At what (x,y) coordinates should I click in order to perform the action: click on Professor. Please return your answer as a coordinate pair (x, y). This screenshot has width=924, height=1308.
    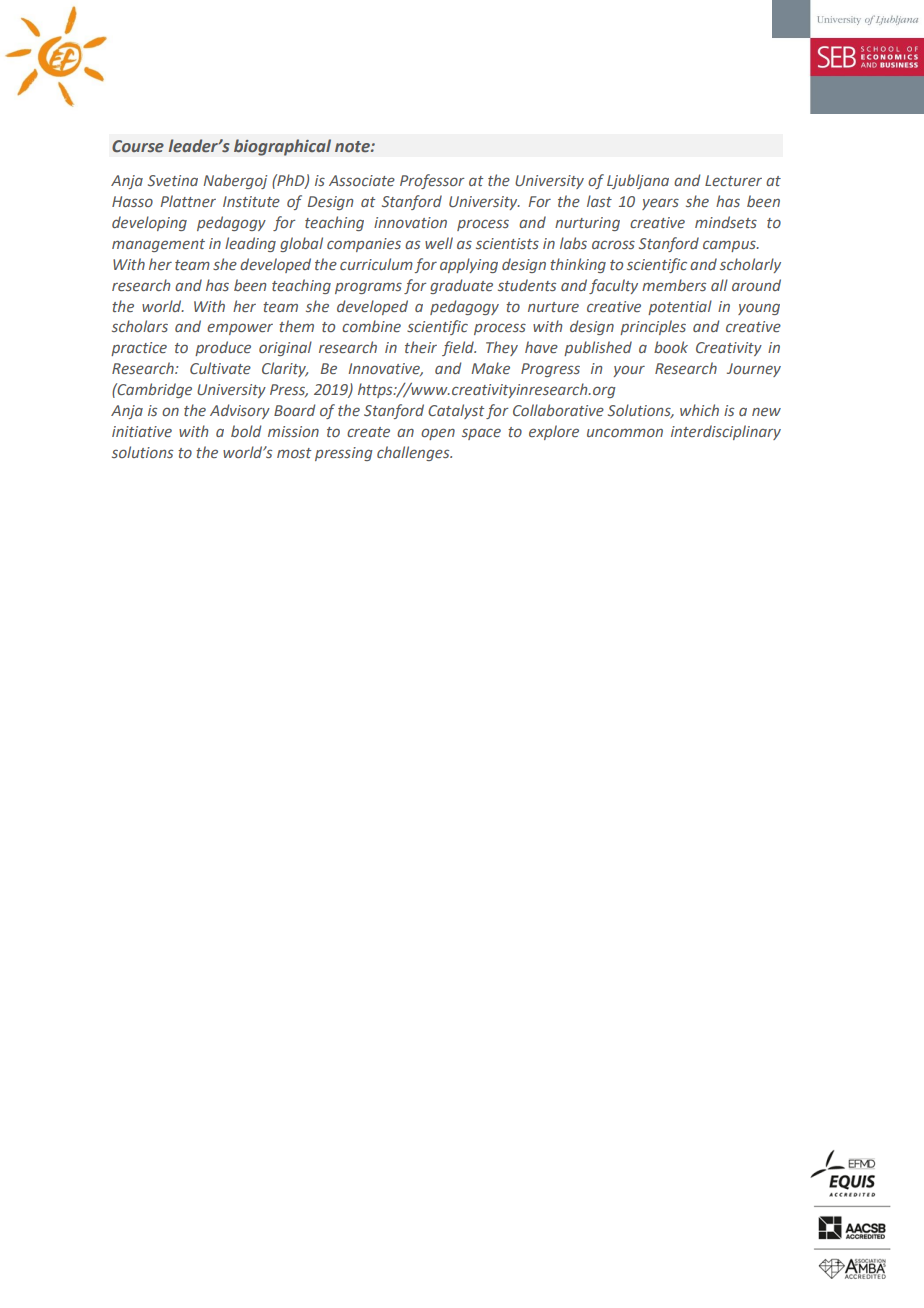
    Looking at the image, I should click on (432, 181).
